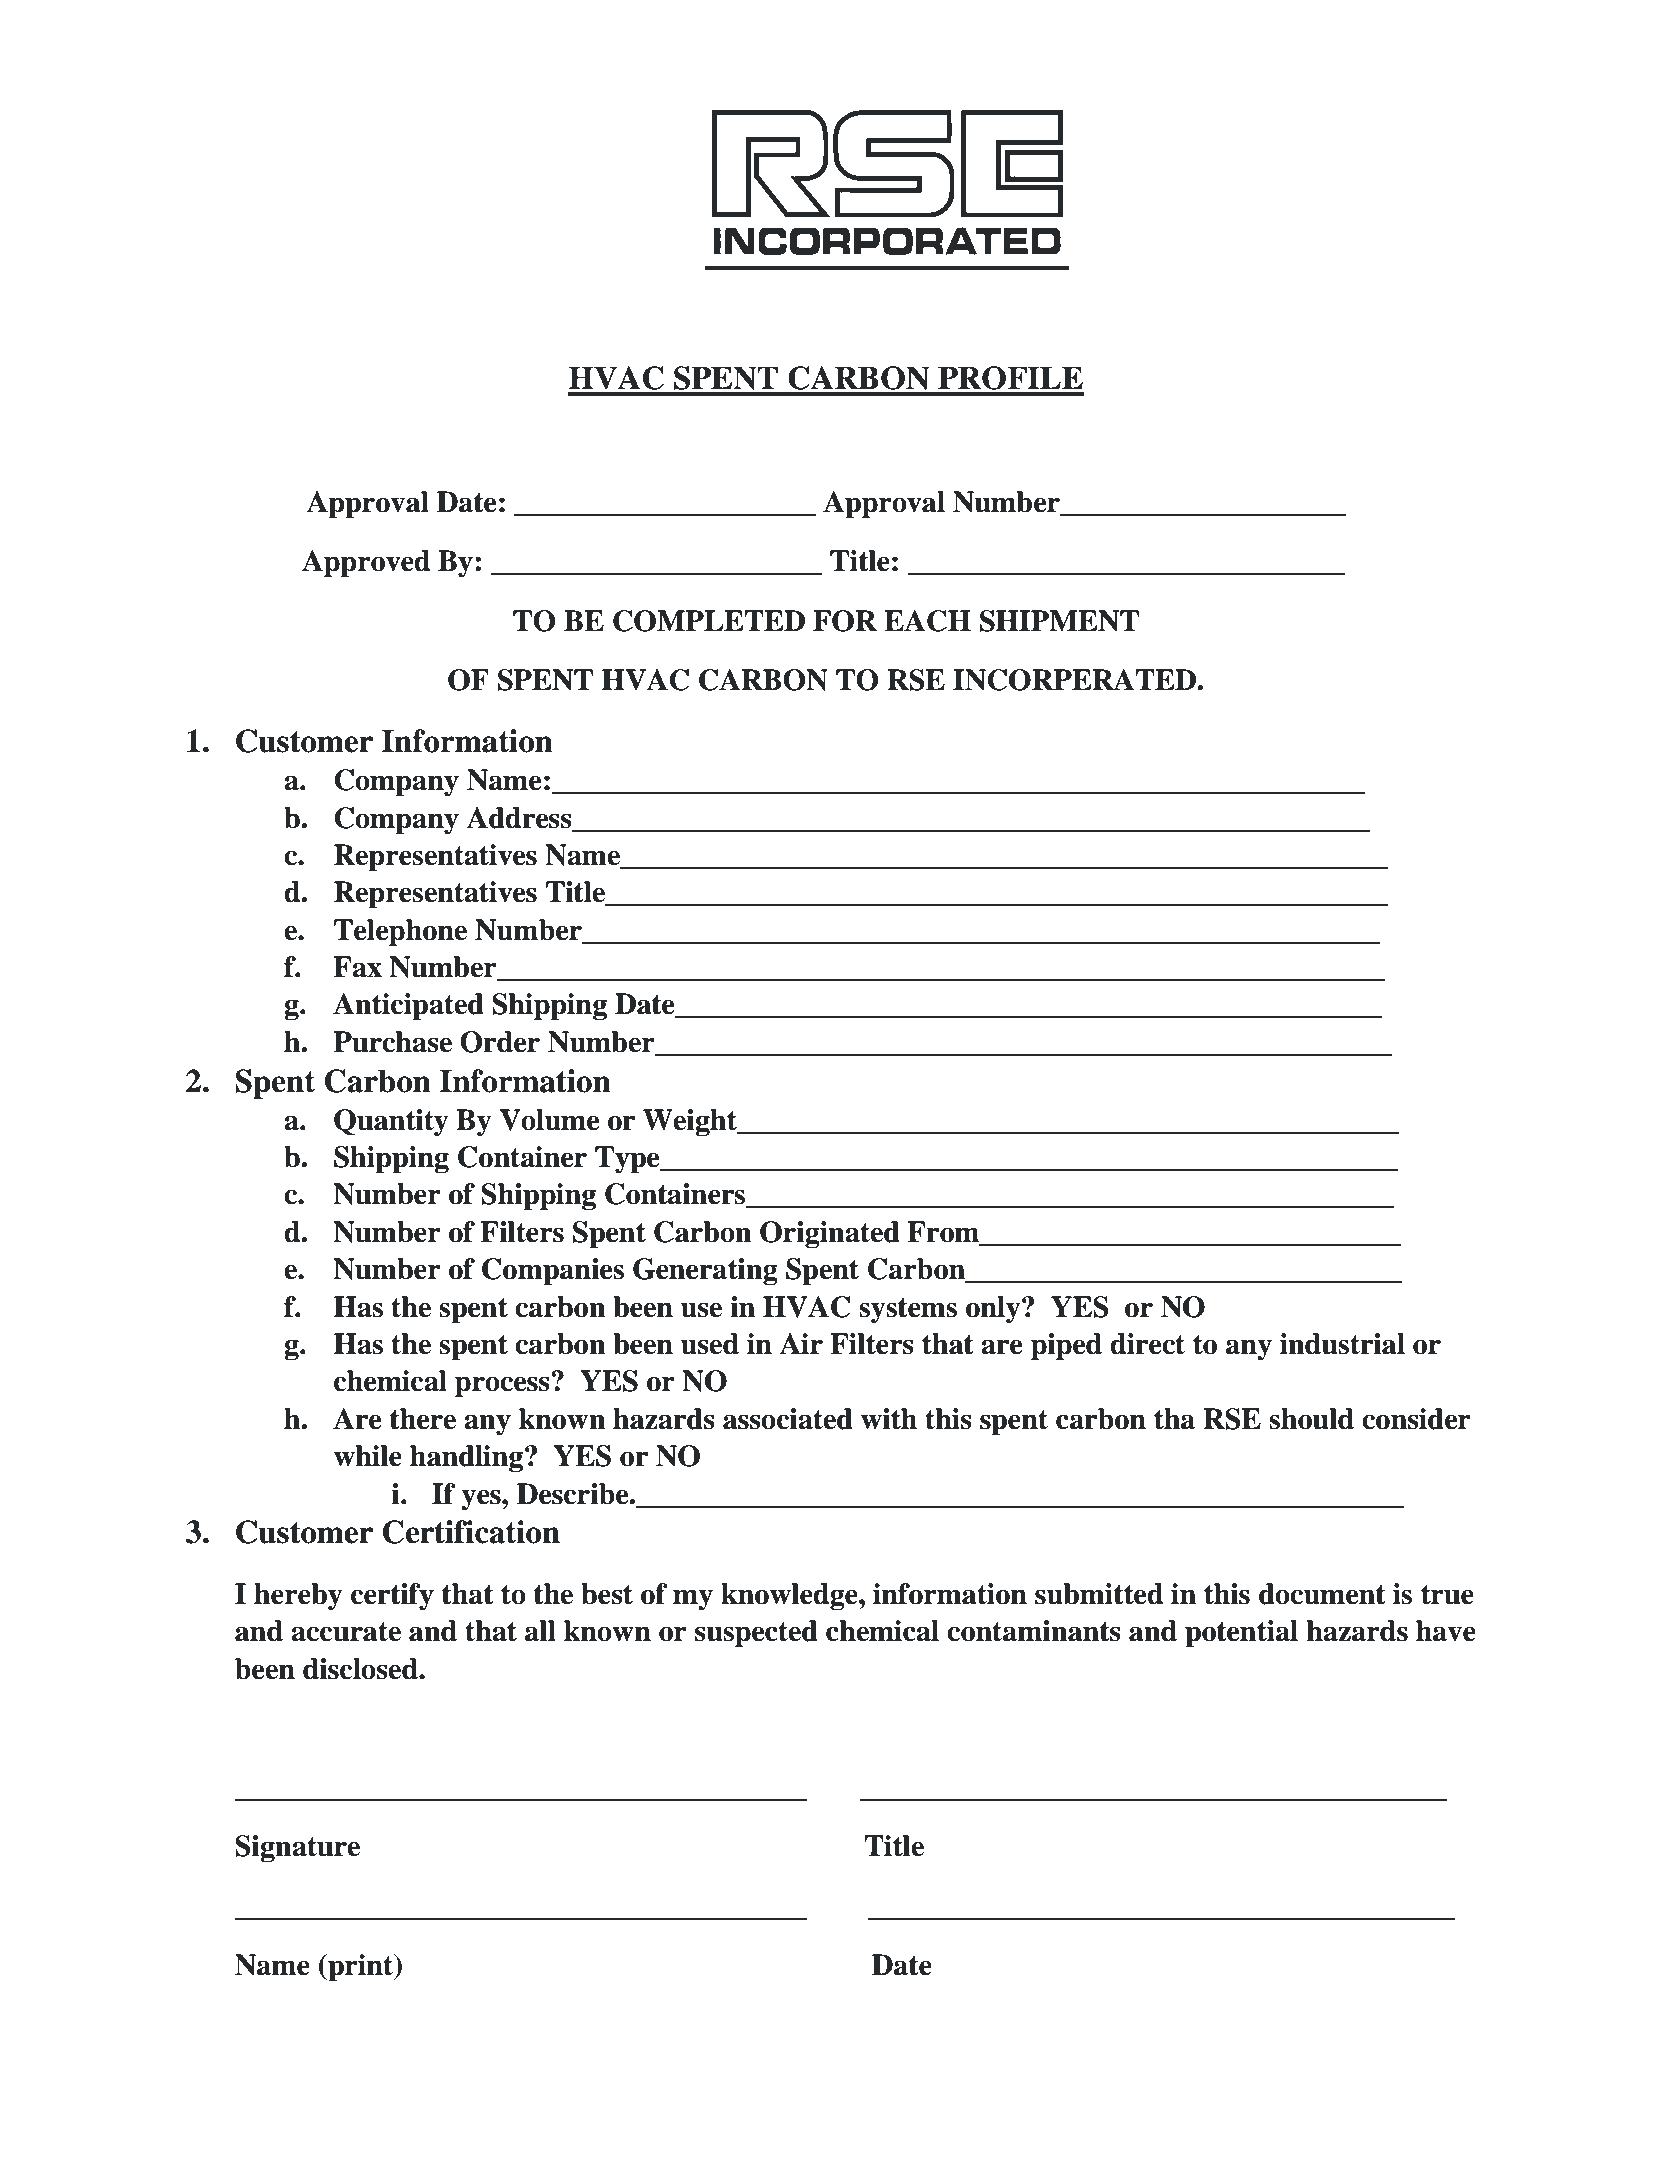 The image size is (1676, 2169). What do you see at coordinates (392, 1597) in the screenshot?
I see `certify` at bounding box center [392, 1597].
